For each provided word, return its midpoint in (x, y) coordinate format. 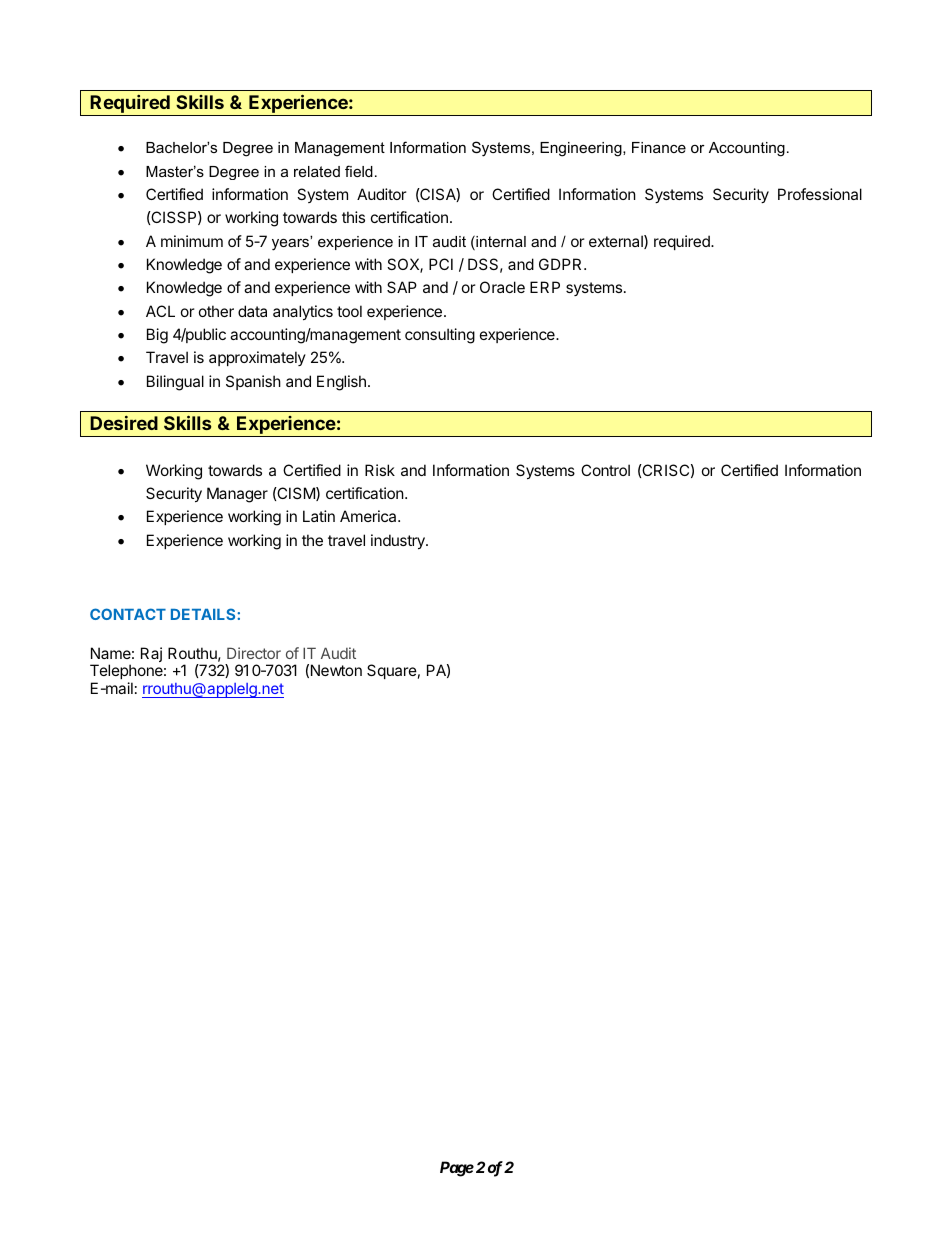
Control (605, 470)
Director (254, 653)
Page (457, 1169)
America (369, 516)
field (359, 171)
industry (399, 541)
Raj (151, 654)
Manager (237, 495)
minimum (192, 241)
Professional (820, 194)
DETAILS (204, 614)
